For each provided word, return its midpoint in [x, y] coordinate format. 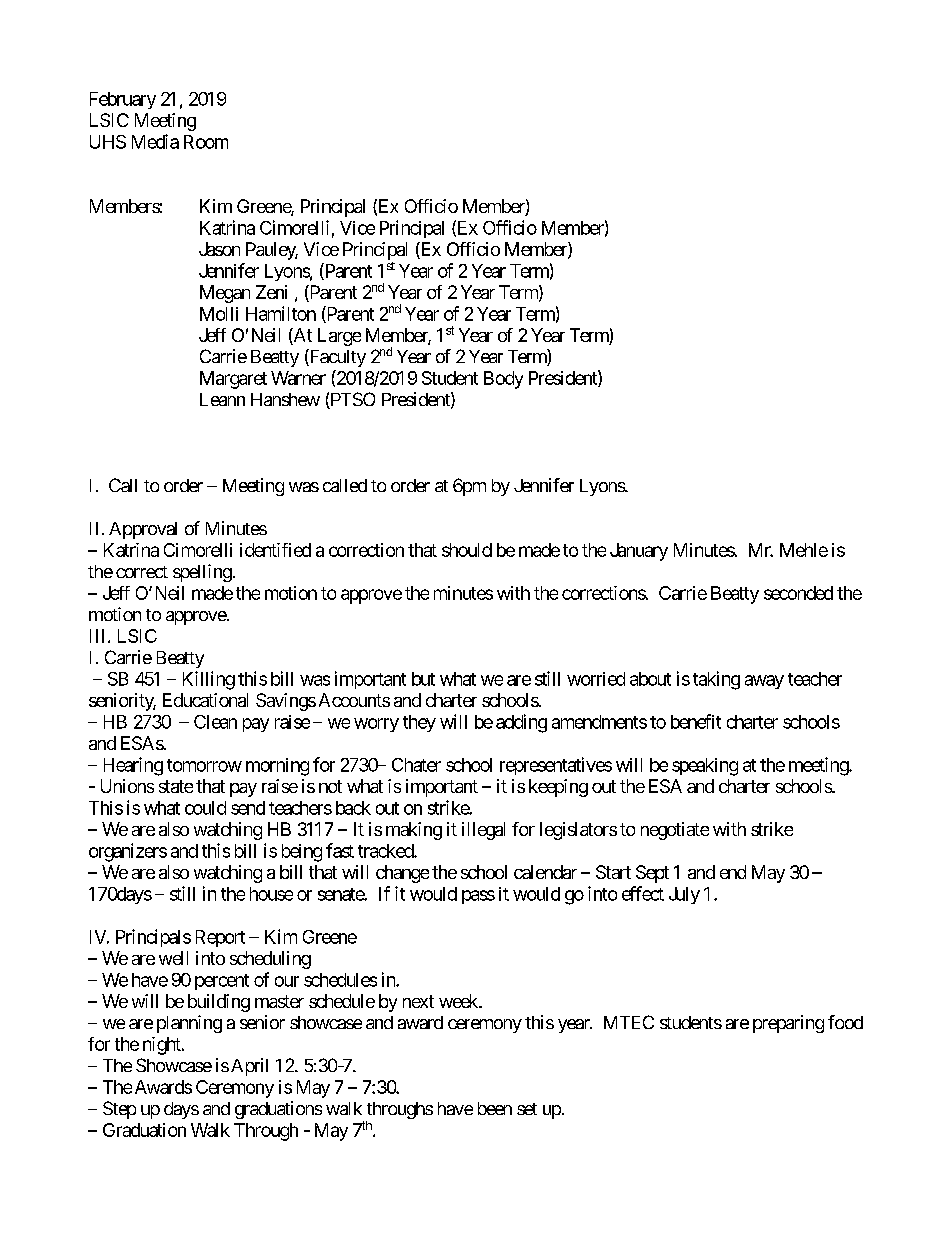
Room [206, 142]
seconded [798, 593]
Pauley [272, 251]
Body [503, 380]
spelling [202, 573]
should [467, 550]
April [249, 1067]
